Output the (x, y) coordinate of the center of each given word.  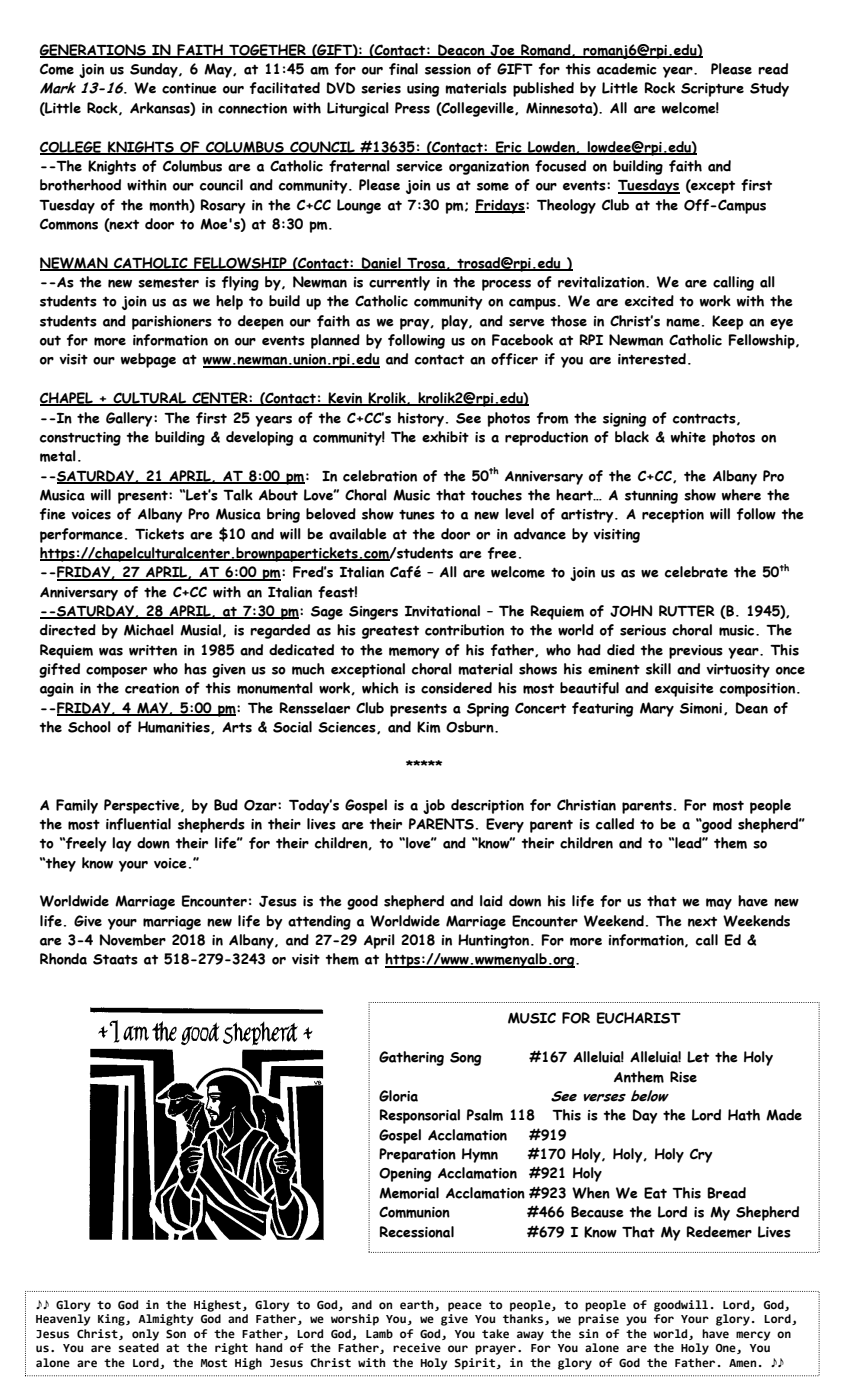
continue (189, 88)
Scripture (712, 90)
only (145, 1335)
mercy (753, 1336)
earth (418, 1305)
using (423, 90)
